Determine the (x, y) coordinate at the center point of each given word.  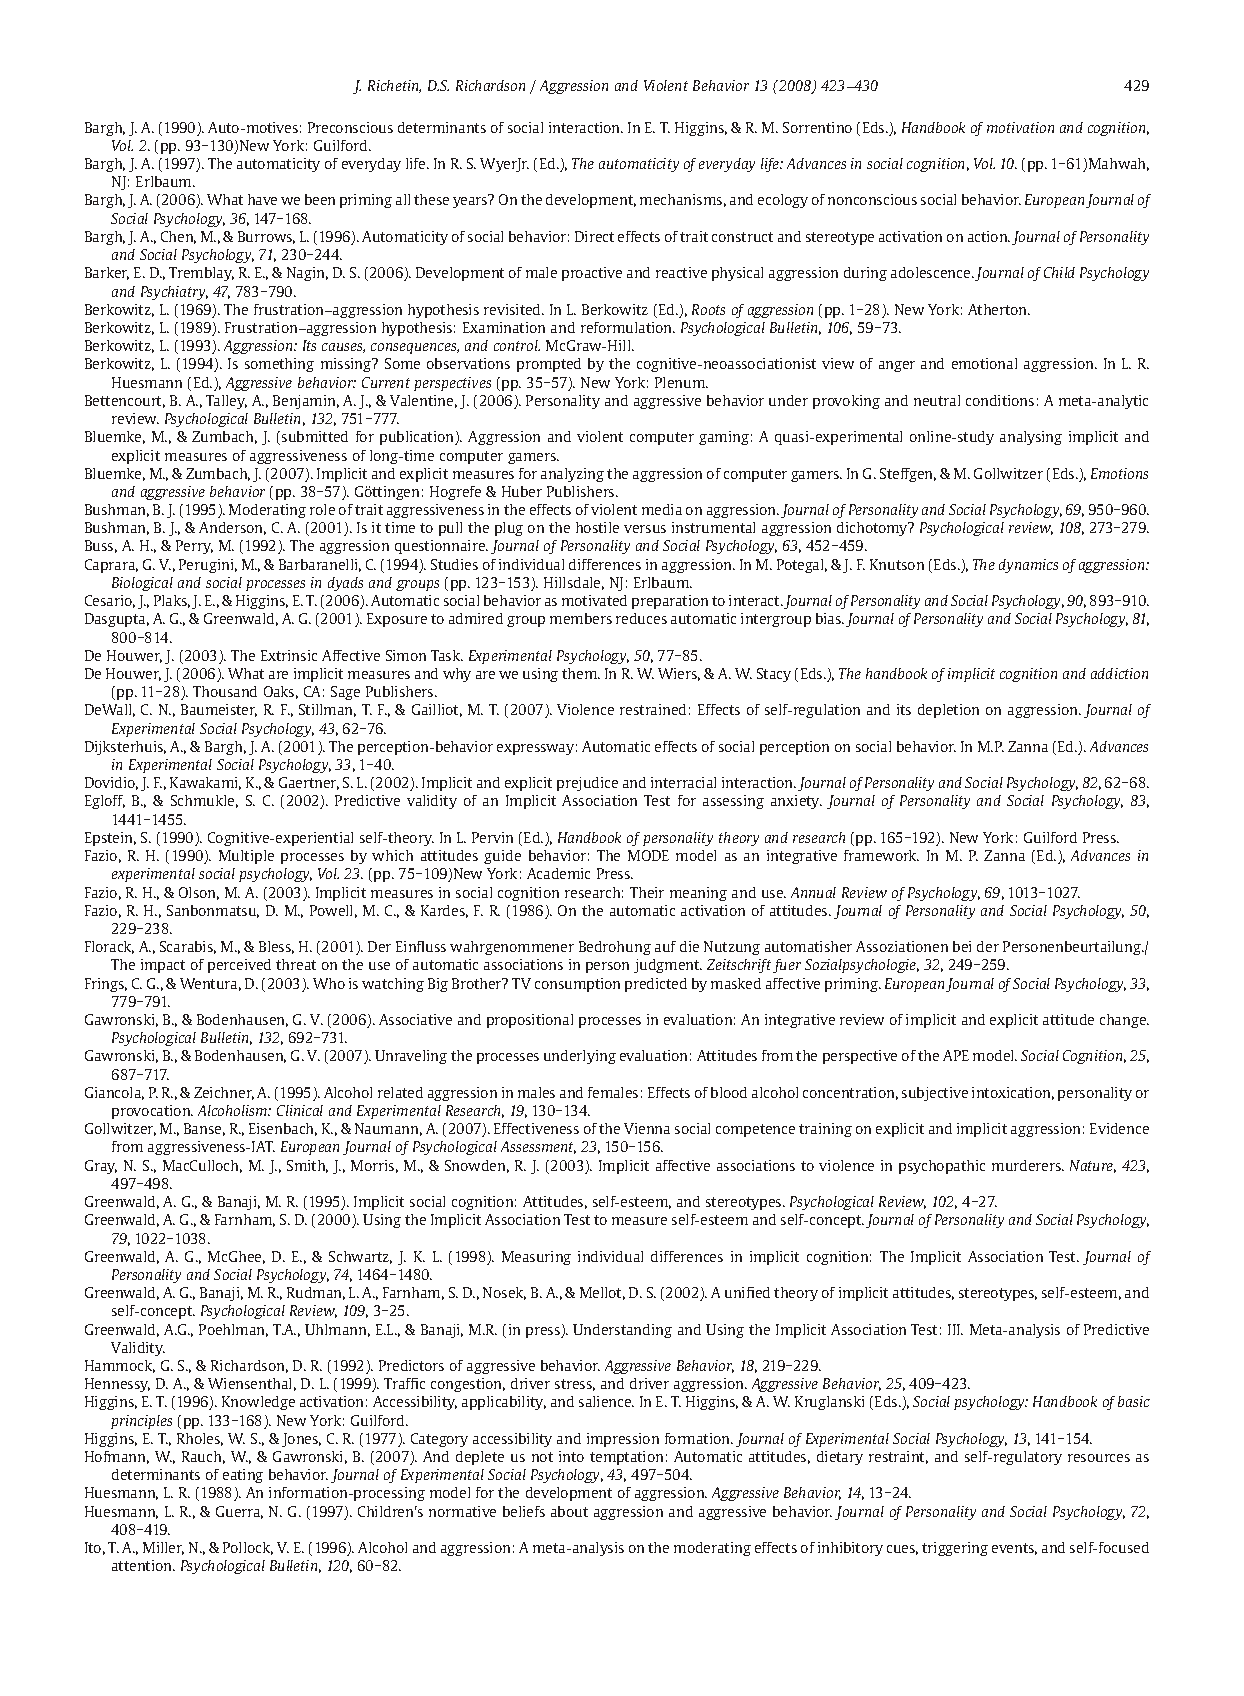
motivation (1020, 127)
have (262, 199)
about (569, 1511)
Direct (594, 236)
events (1014, 1549)
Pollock (248, 1548)
